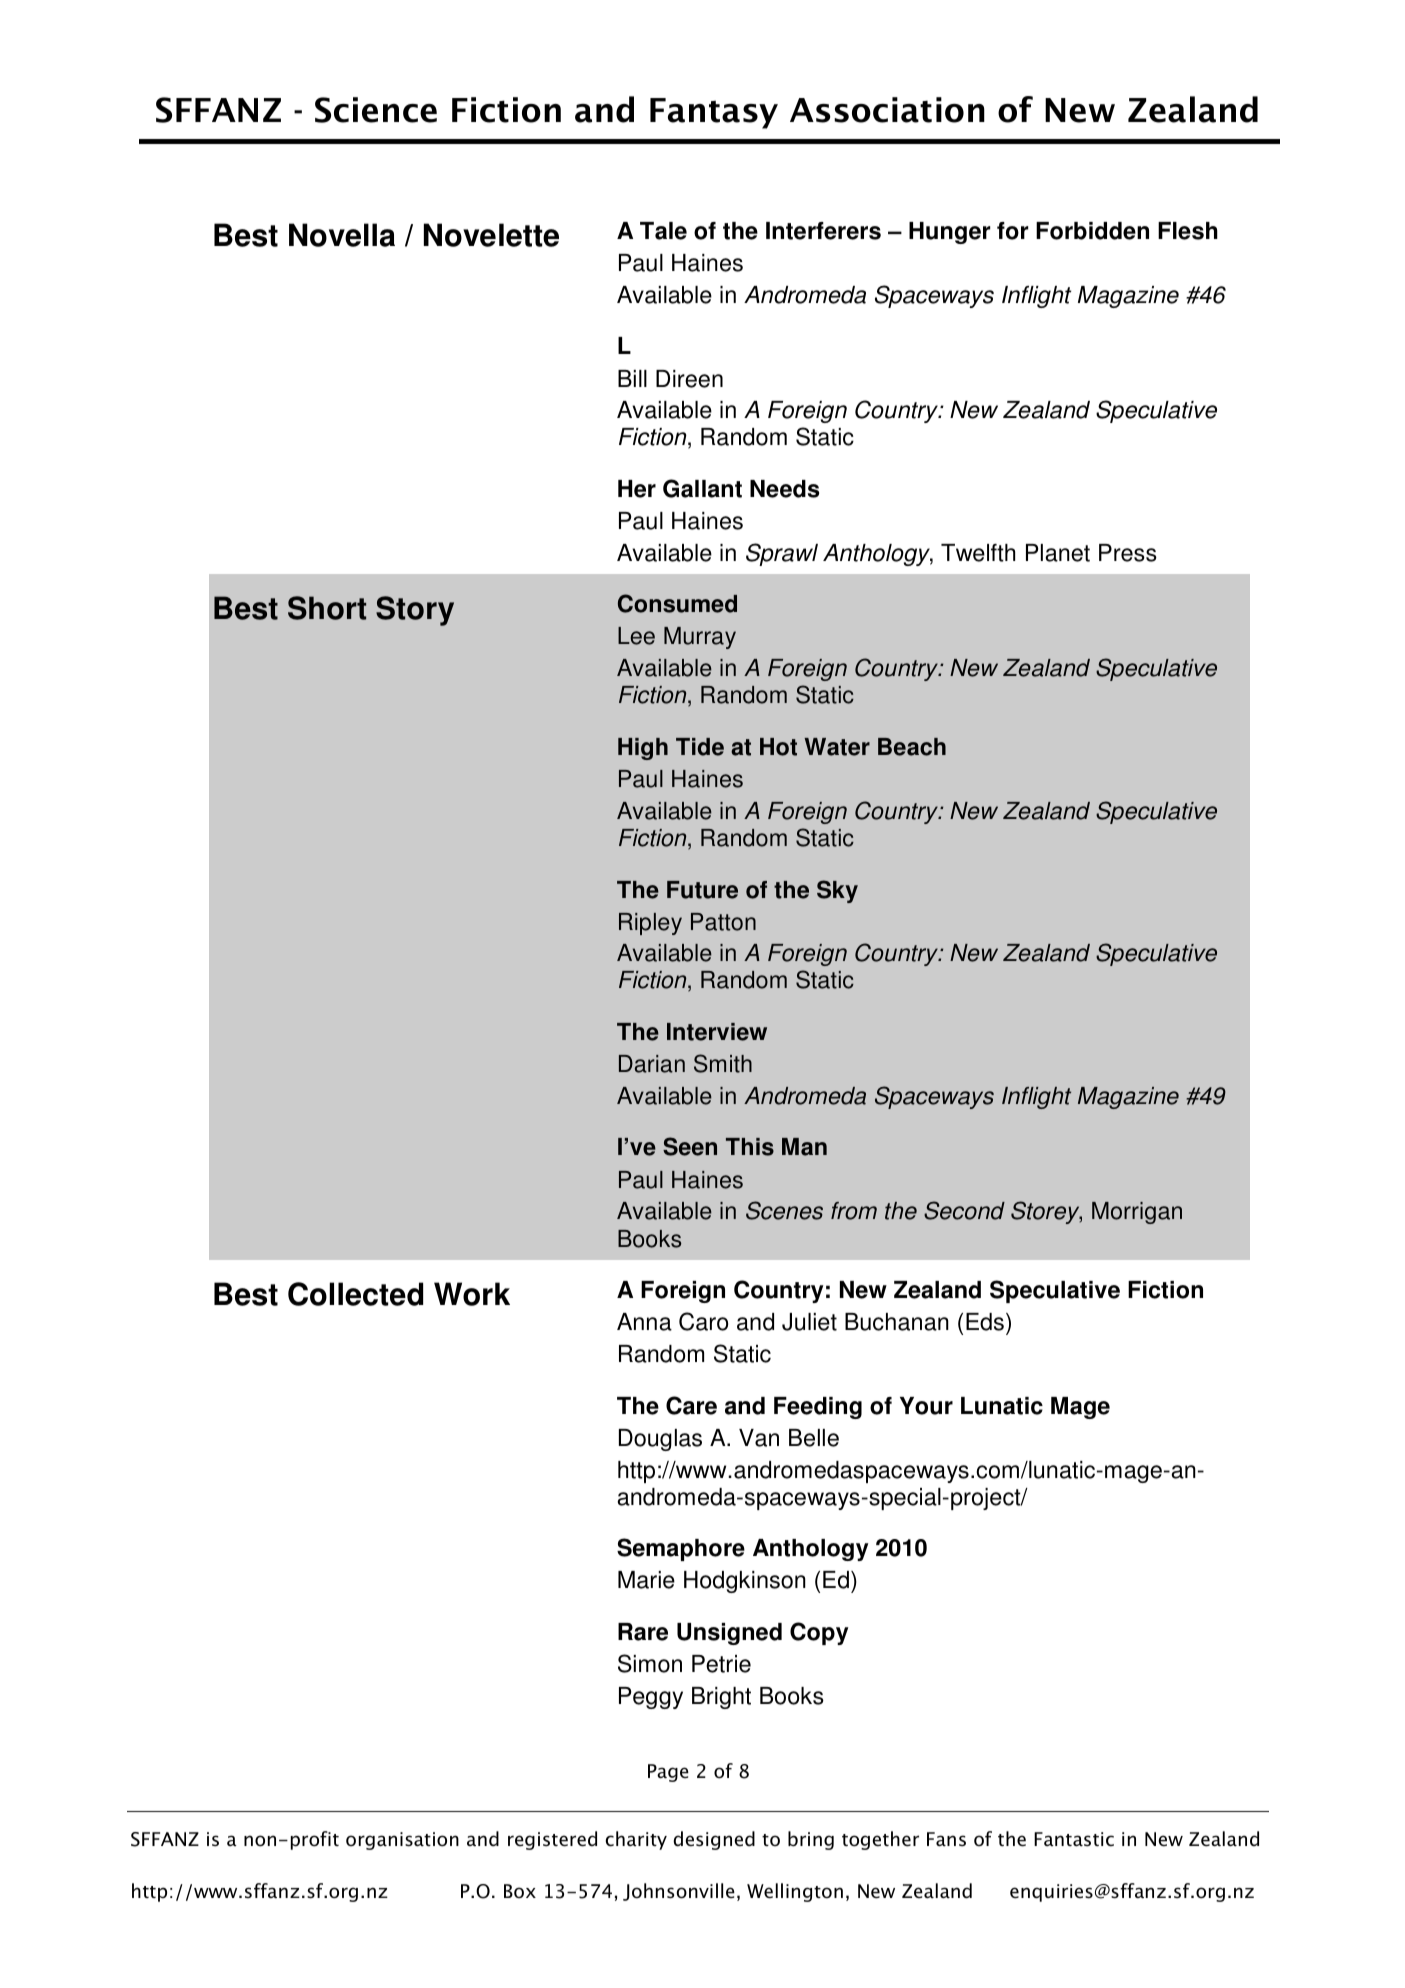 This screenshot has height=1988, width=1405. Describe the element at coordinates (402, 1841) in the screenshot. I see `organisation` at that location.
